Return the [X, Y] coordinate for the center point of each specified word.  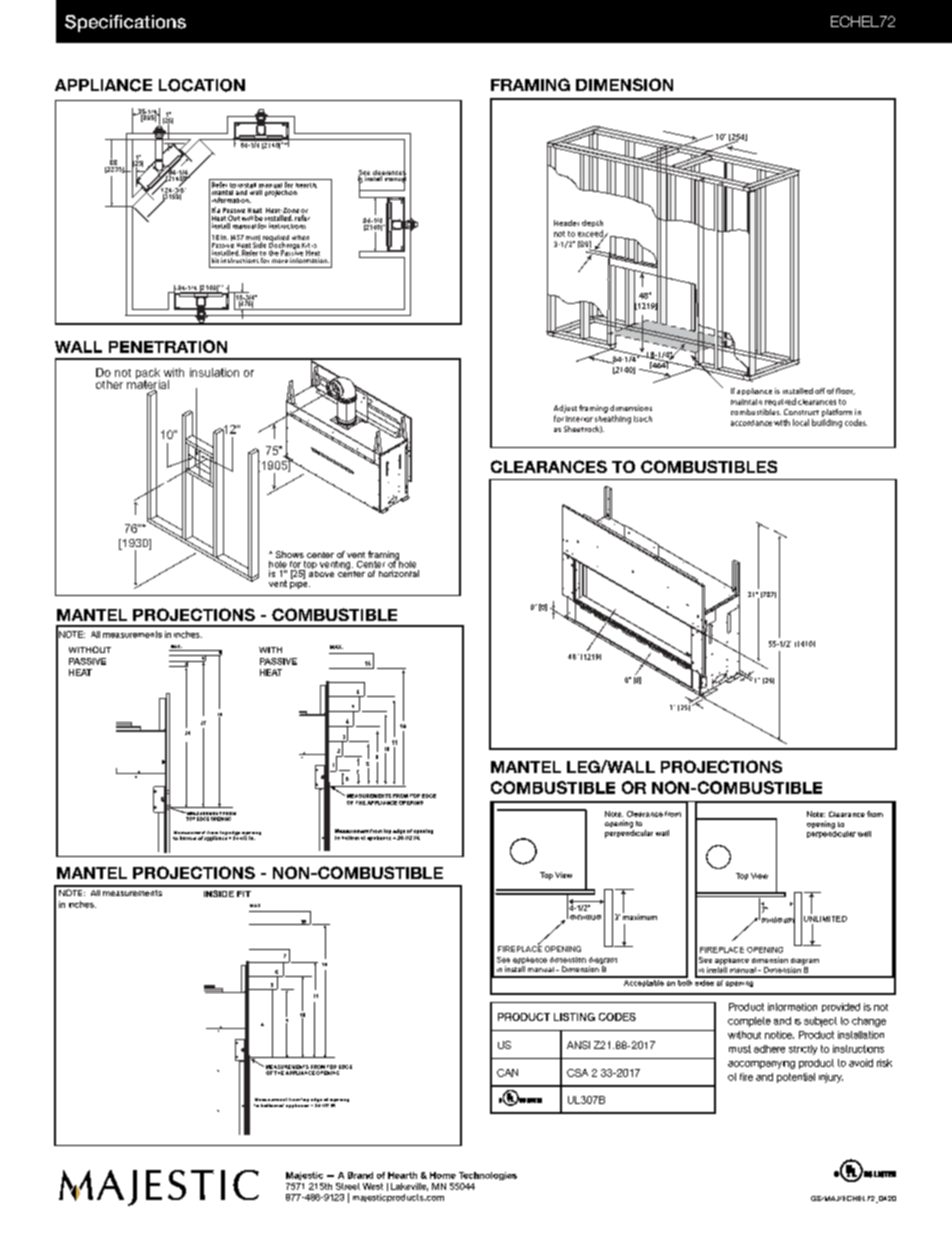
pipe [300, 583]
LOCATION [202, 85]
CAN [507, 1073]
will [247, 218]
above [321, 572]
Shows [290, 554]
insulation [214, 372]
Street [348, 1186]
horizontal [399, 573]
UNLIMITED [825, 917]
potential [796, 1078]
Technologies [488, 1176]
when [300, 237]
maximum [640, 916]
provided [841, 1007]
